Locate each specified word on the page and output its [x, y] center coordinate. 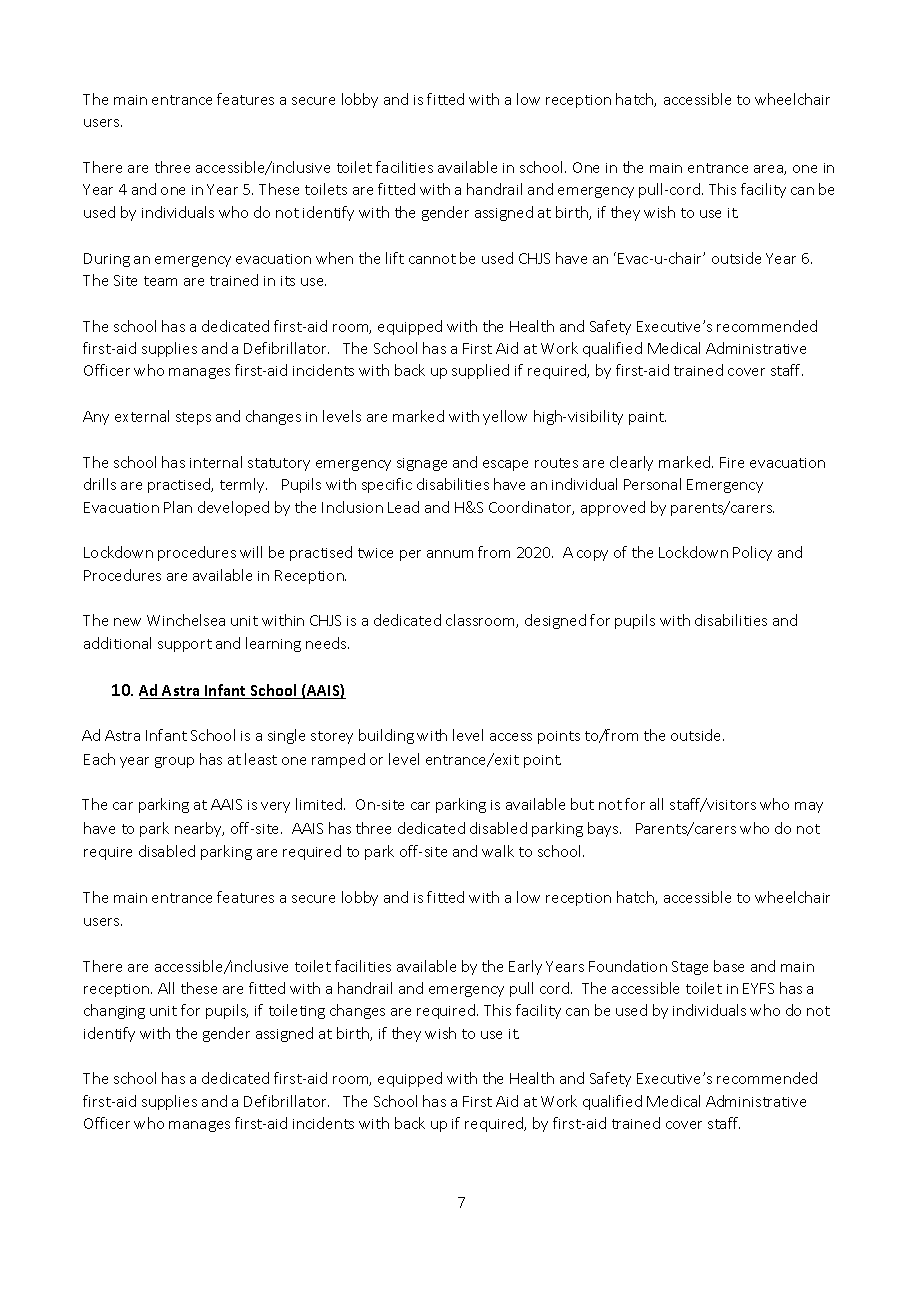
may [809, 807]
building [386, 736]
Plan [178, 507]
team [160, 281]
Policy [752, 553]
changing [114, 1011]
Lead [403, 507]
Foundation [628, 966]
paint [647, 418]
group [174, 762]
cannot [432, 259]
